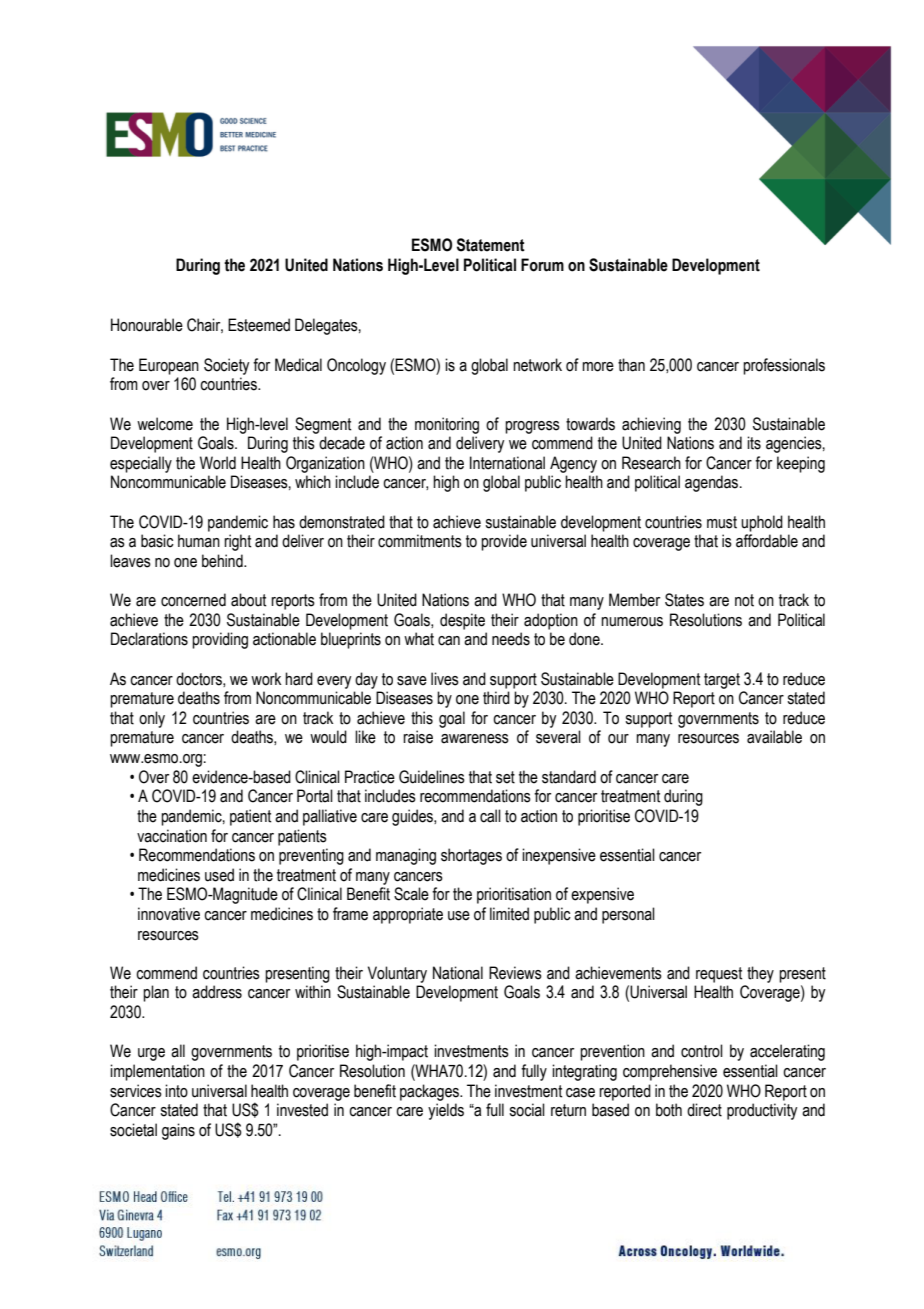  Describe the element at coordinates (176, 1091) in the document. I see `into` at that location.
